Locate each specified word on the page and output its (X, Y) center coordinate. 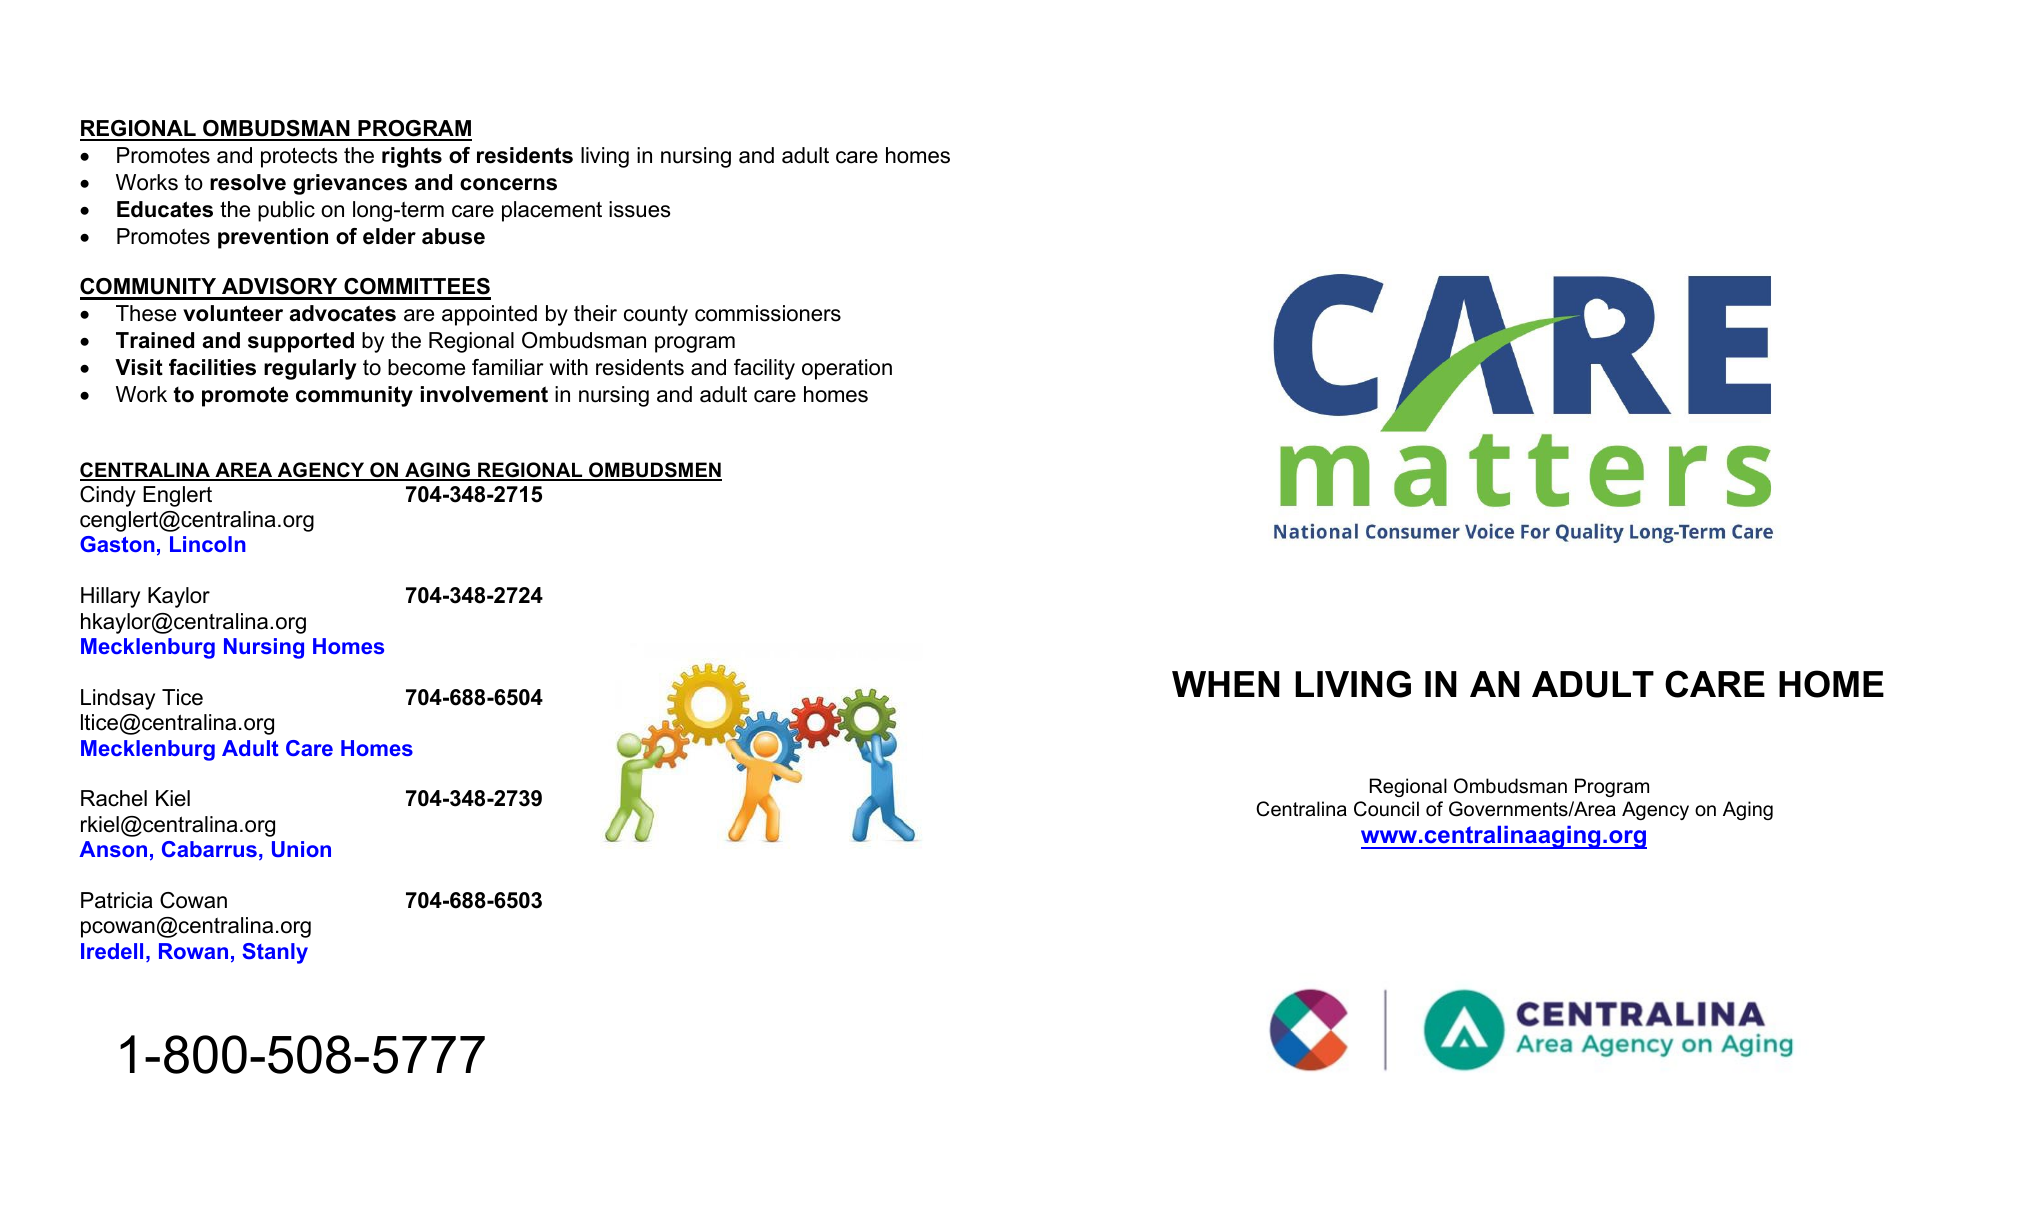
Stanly (275, 953)
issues (640, 209)
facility (764, 369)
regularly (310, 369)
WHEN (1226, 684)
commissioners (768, 313)
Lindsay (118, 699)
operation (847, 369)
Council (1386, 809)
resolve (248, 182)
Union (301, 849)
